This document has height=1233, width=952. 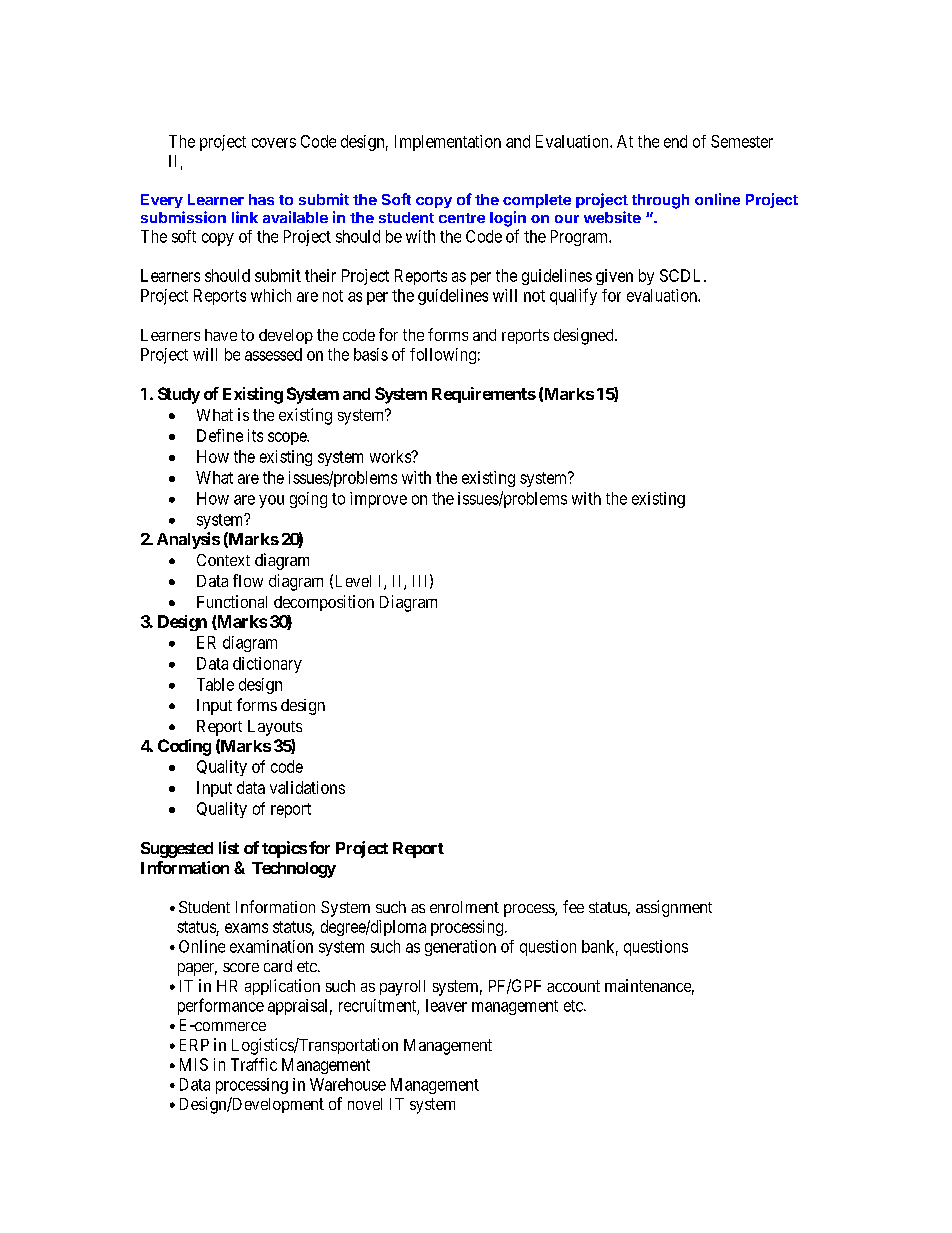 I want to click on assignment, so click(x=674, y=908).
